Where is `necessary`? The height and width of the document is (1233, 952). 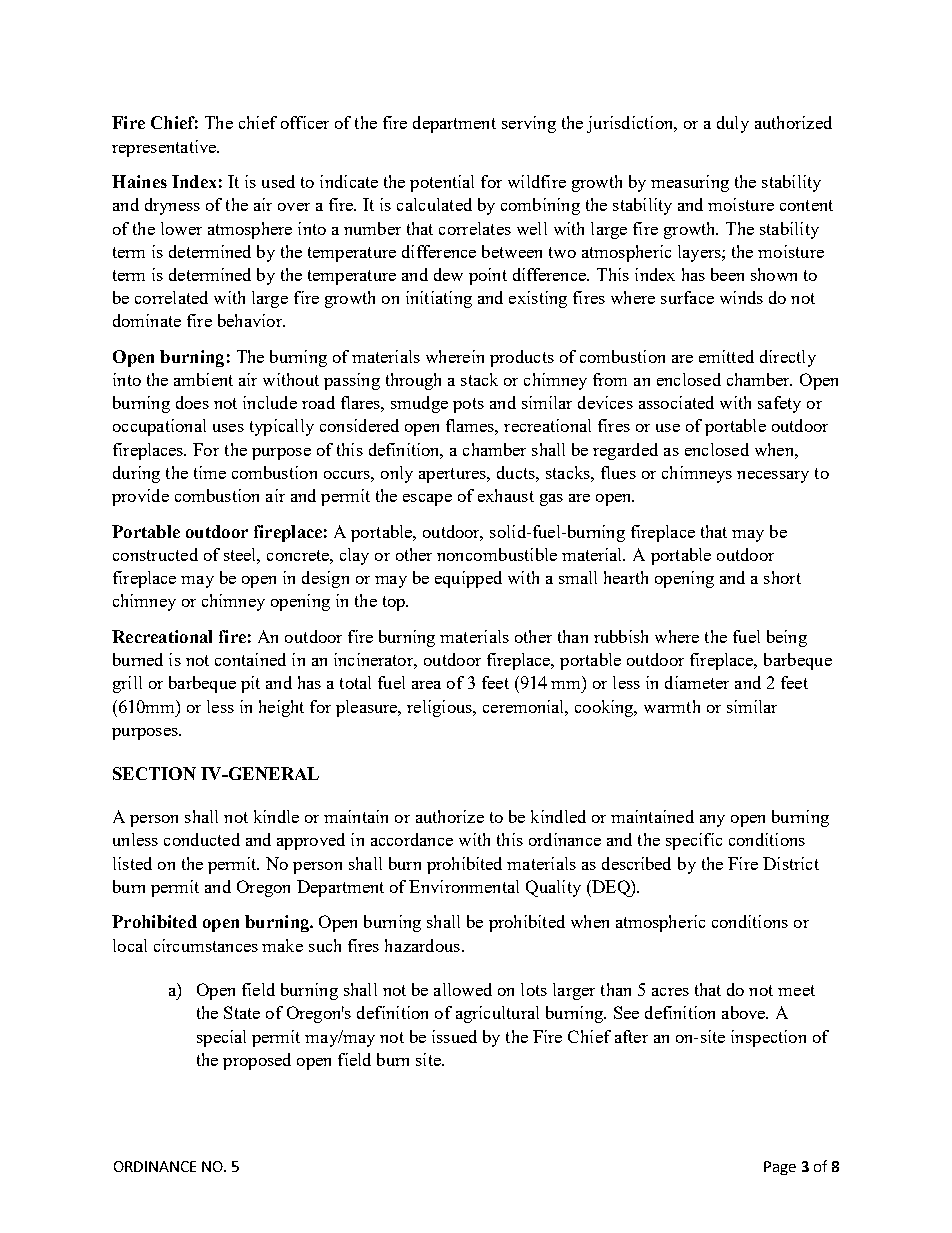
necessary is located at coordinates (773, 477).
